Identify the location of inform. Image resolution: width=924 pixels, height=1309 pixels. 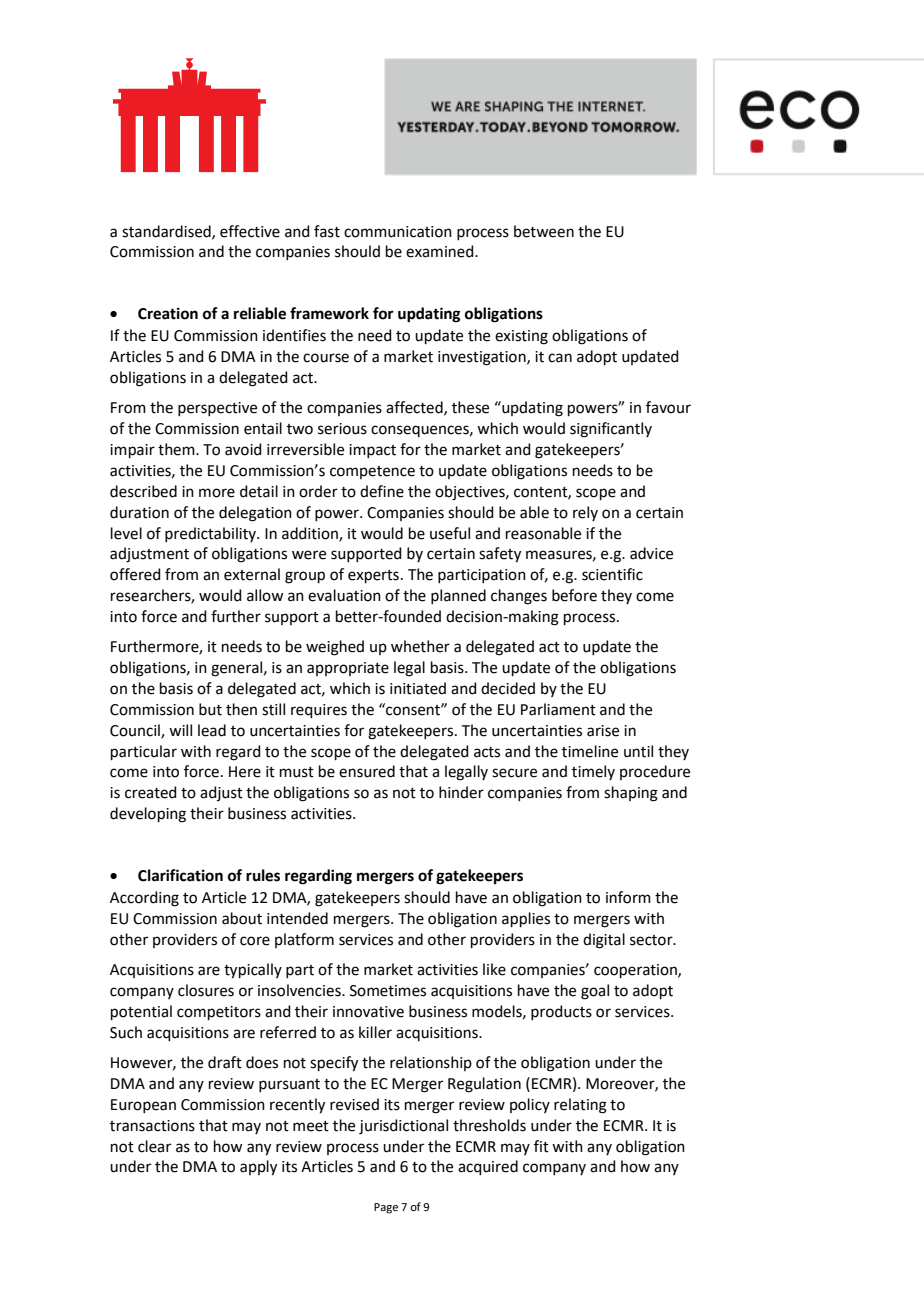
(628, 897).
